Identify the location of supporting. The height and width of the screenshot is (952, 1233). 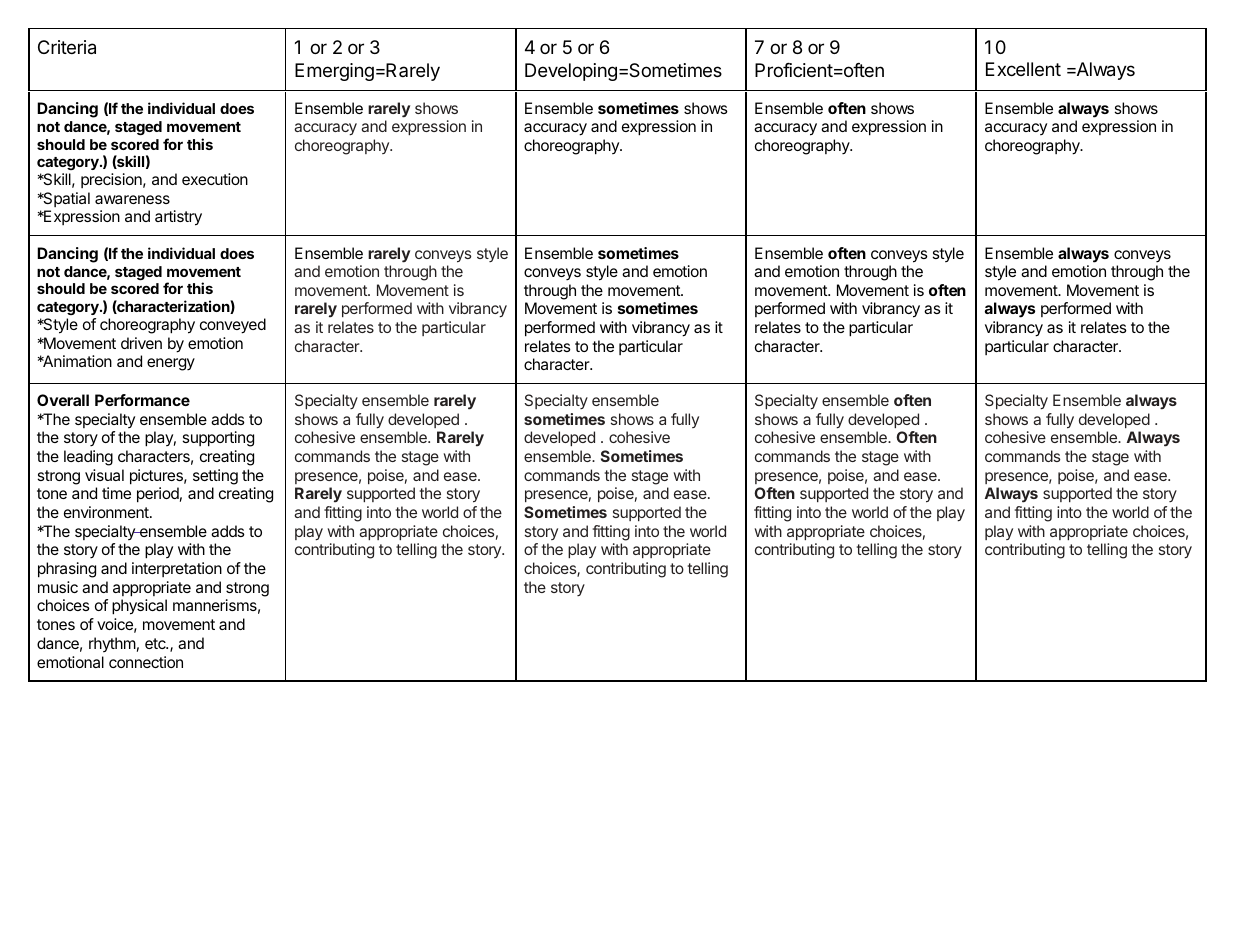
(218, 439).
